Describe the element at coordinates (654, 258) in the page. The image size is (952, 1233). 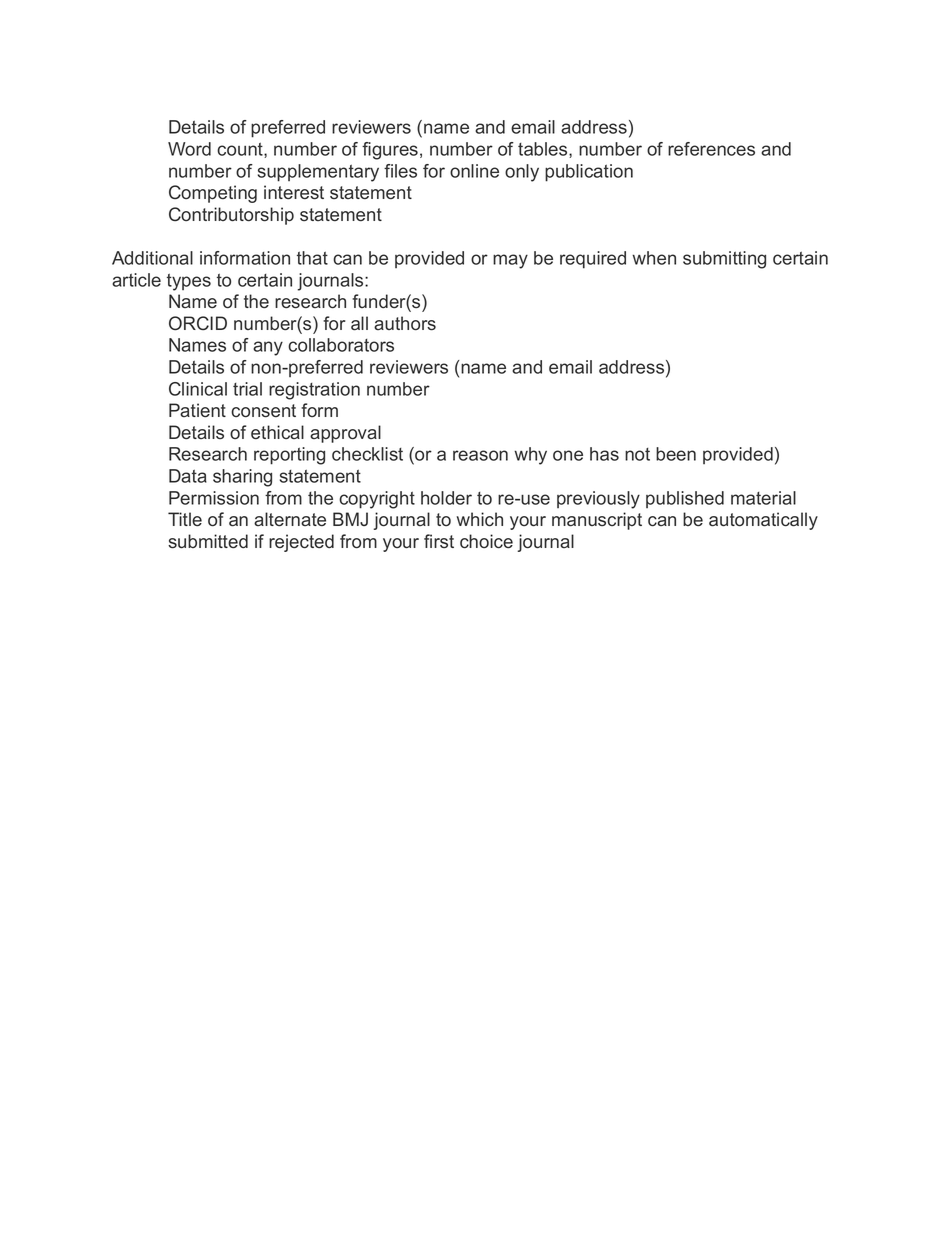
I see `when` at that location.
